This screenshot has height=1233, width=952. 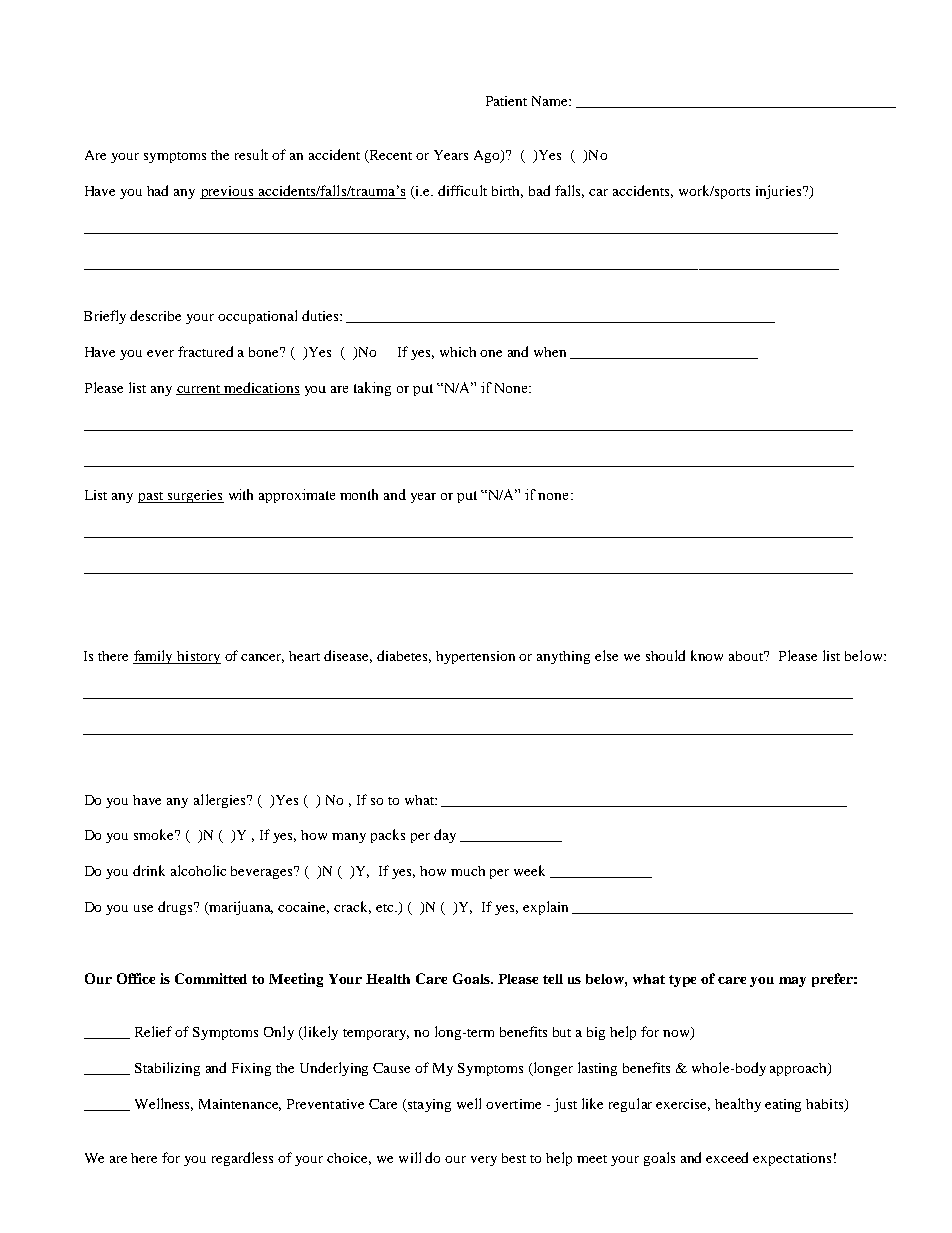 I want to click on smoke, so click(x=155, y=834).
